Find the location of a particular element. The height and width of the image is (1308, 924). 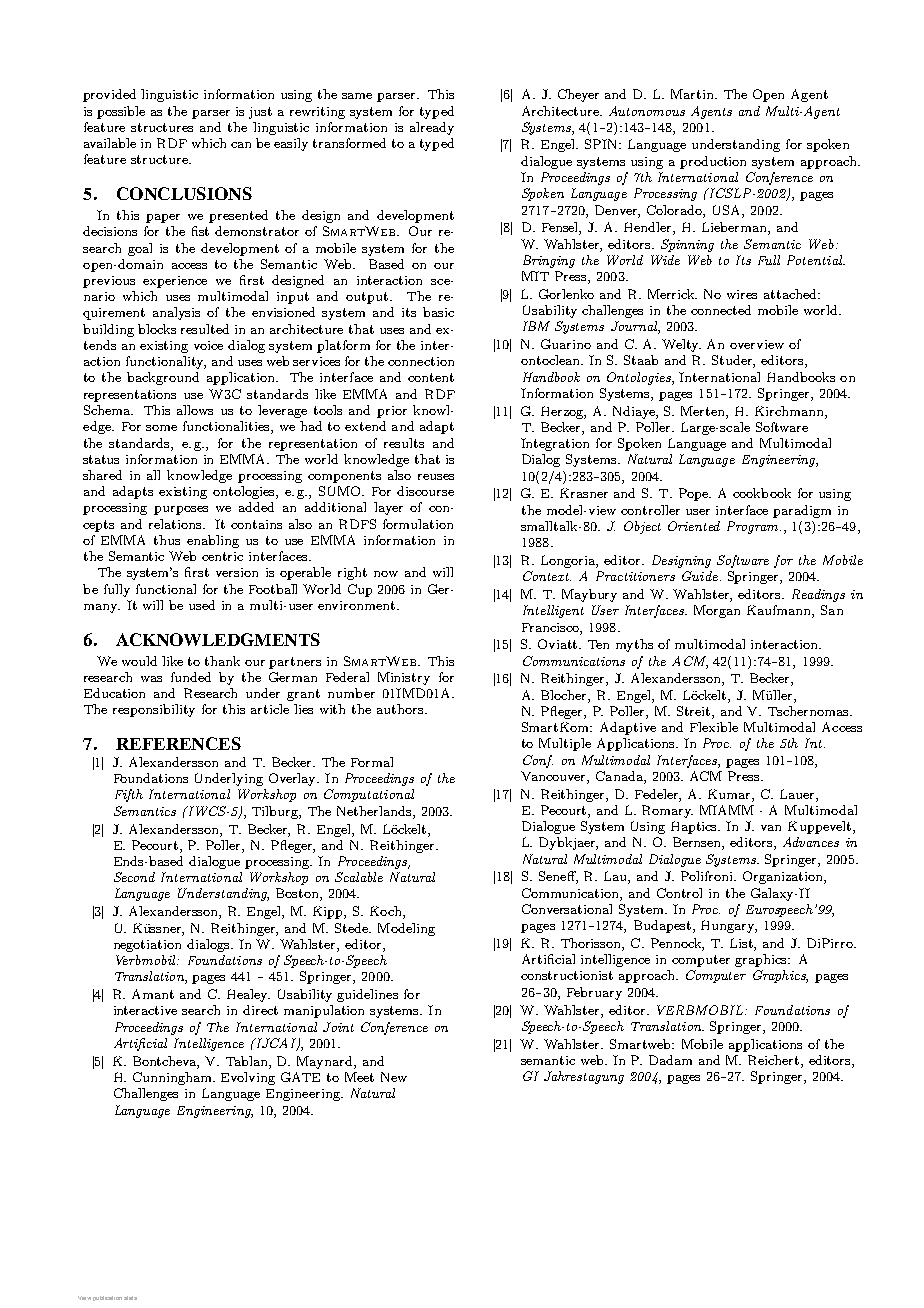

possible is located at coordinates (121, 112).
